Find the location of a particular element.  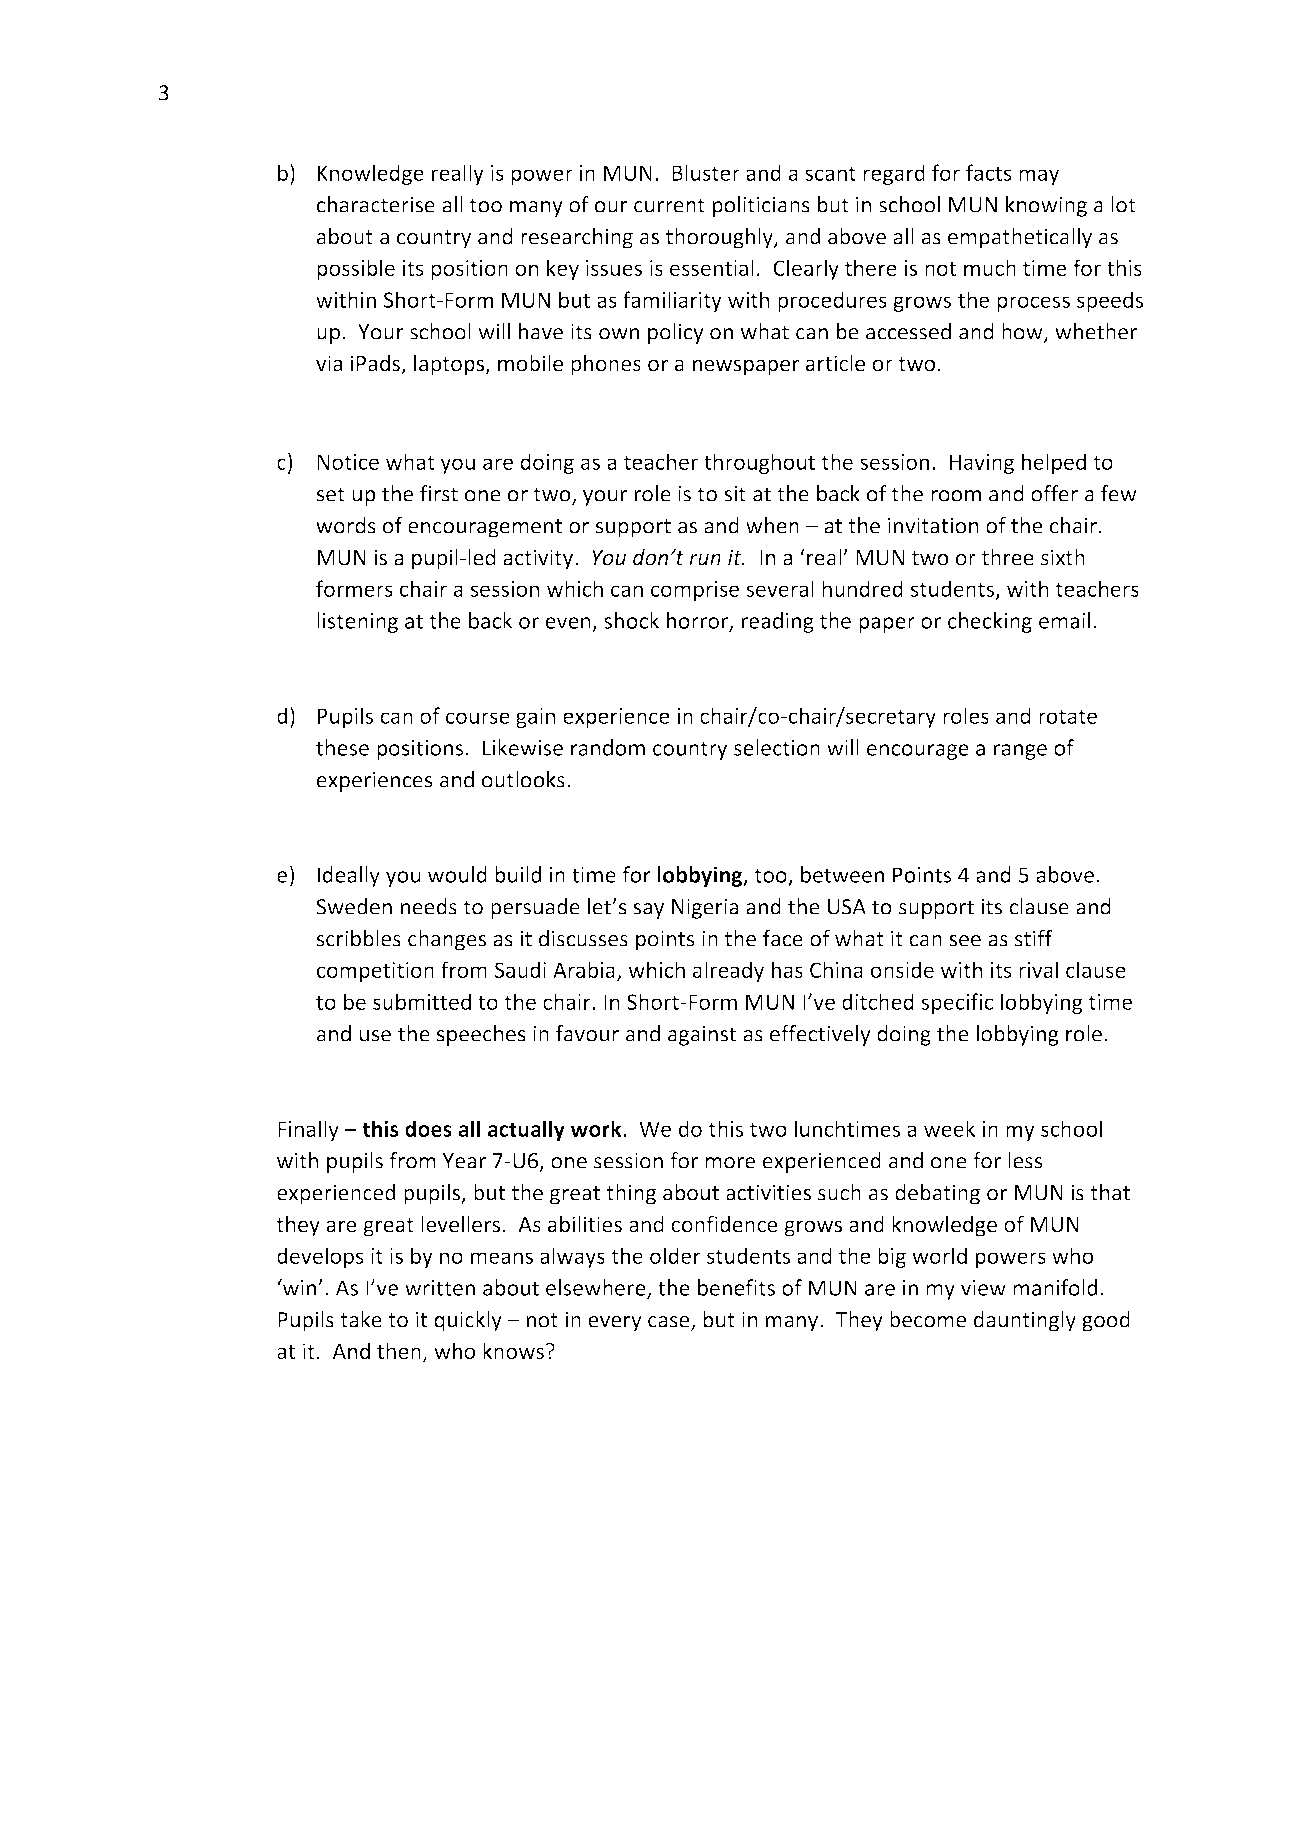

changes is located at coordinates (447, 940).
